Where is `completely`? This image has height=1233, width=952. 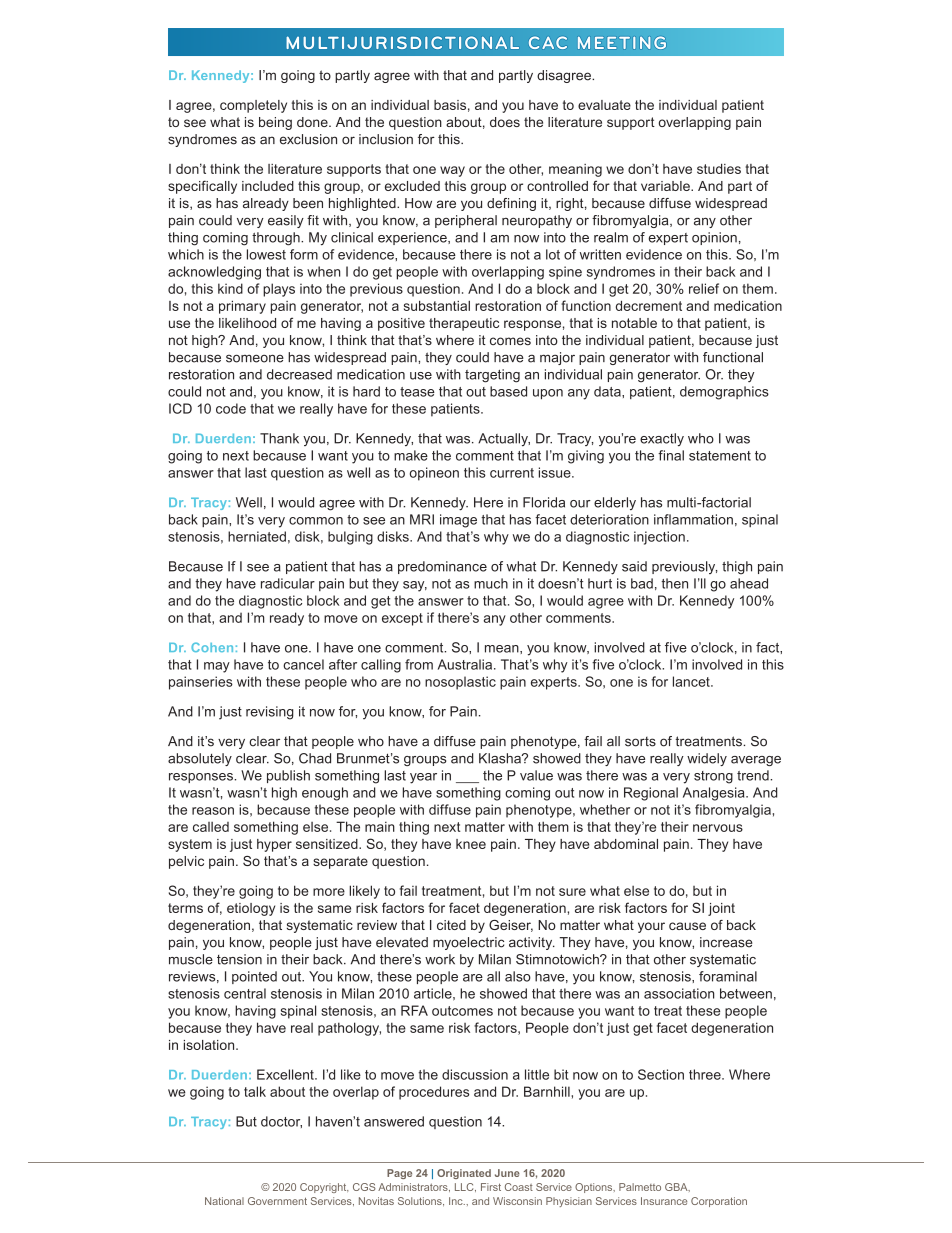 completely is located at coordinates (253, 106).
